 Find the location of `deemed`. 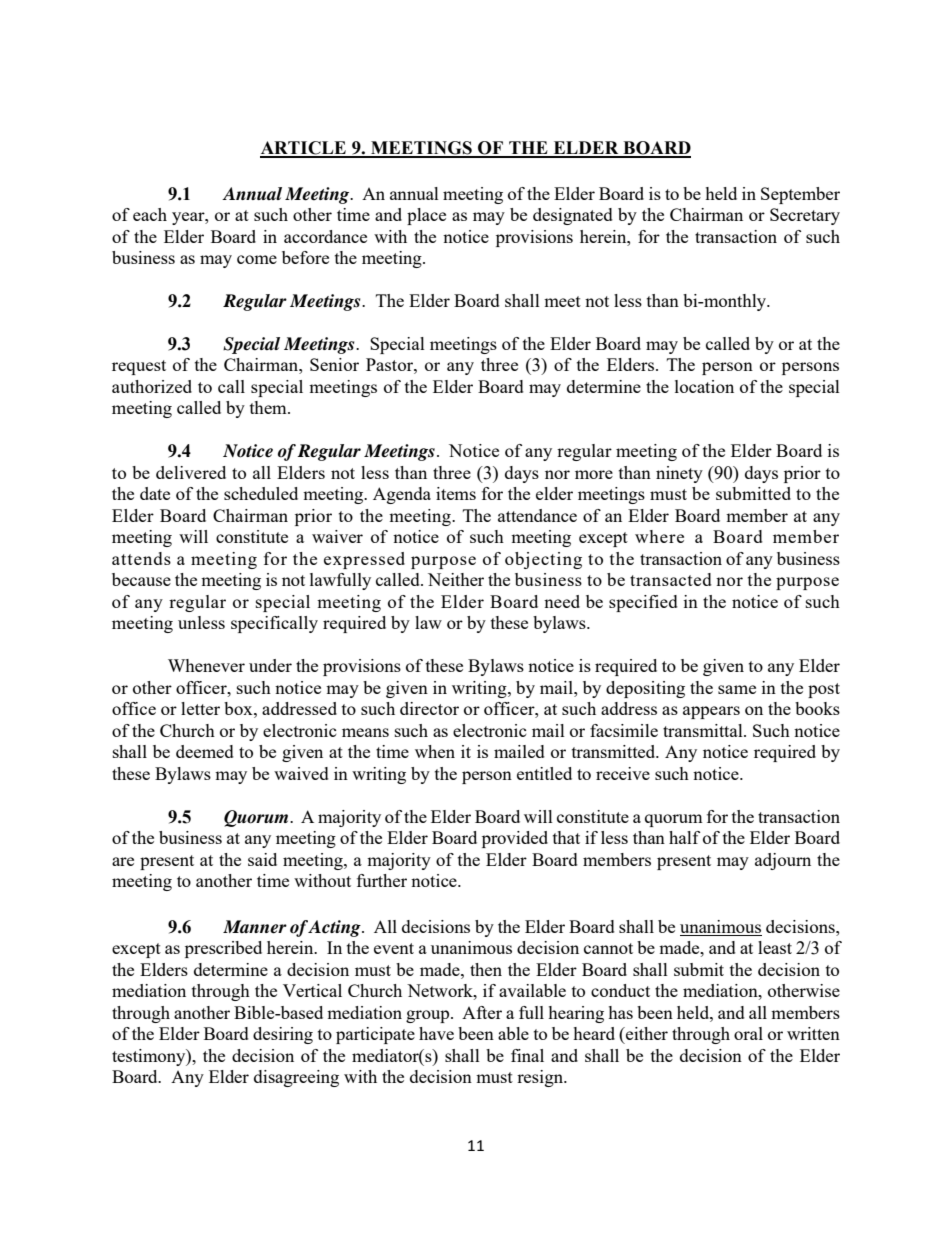

deemed is located at coordinates (205, 751).
